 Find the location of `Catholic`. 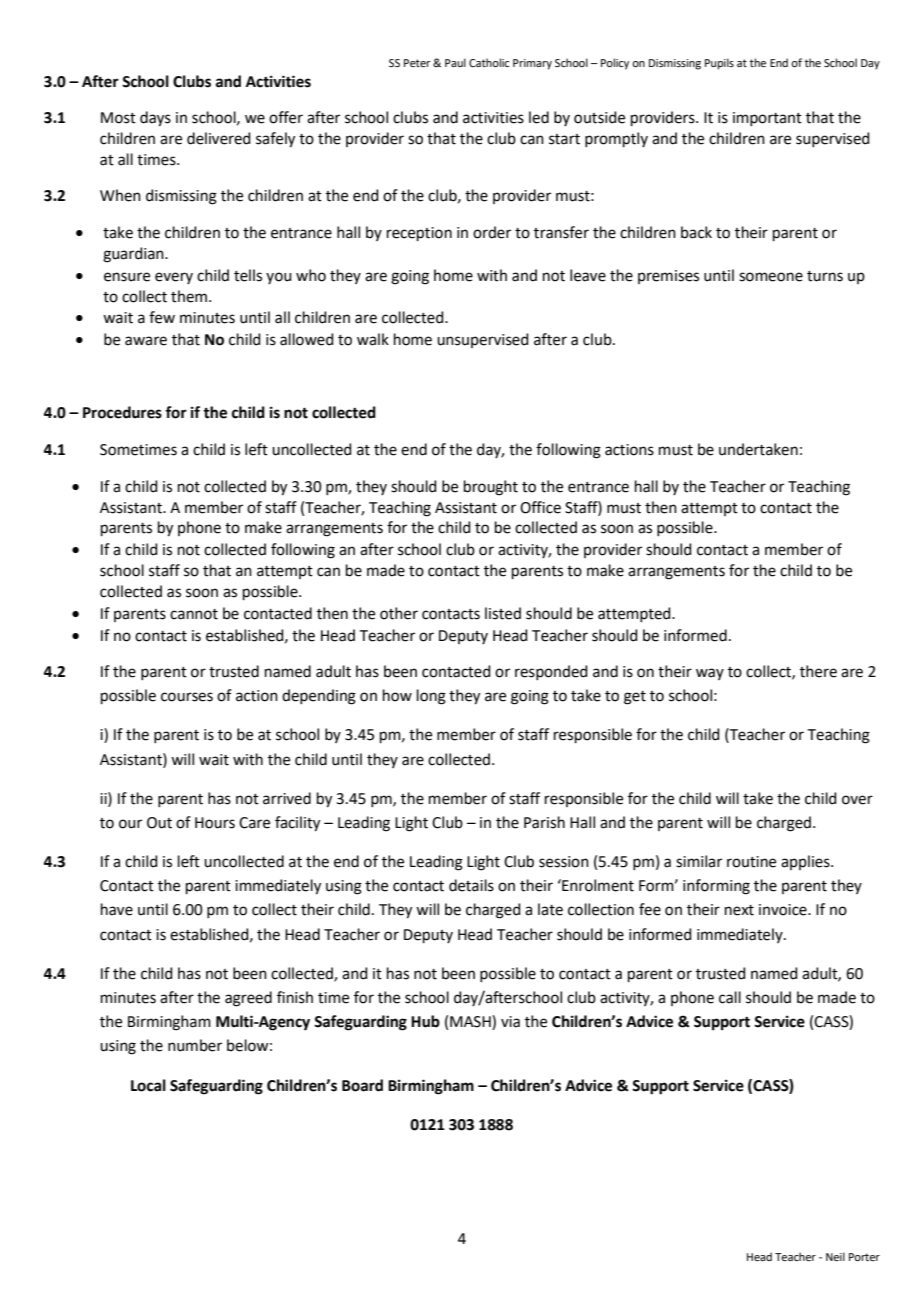

Catholic is located at coordinates (489, 62).
